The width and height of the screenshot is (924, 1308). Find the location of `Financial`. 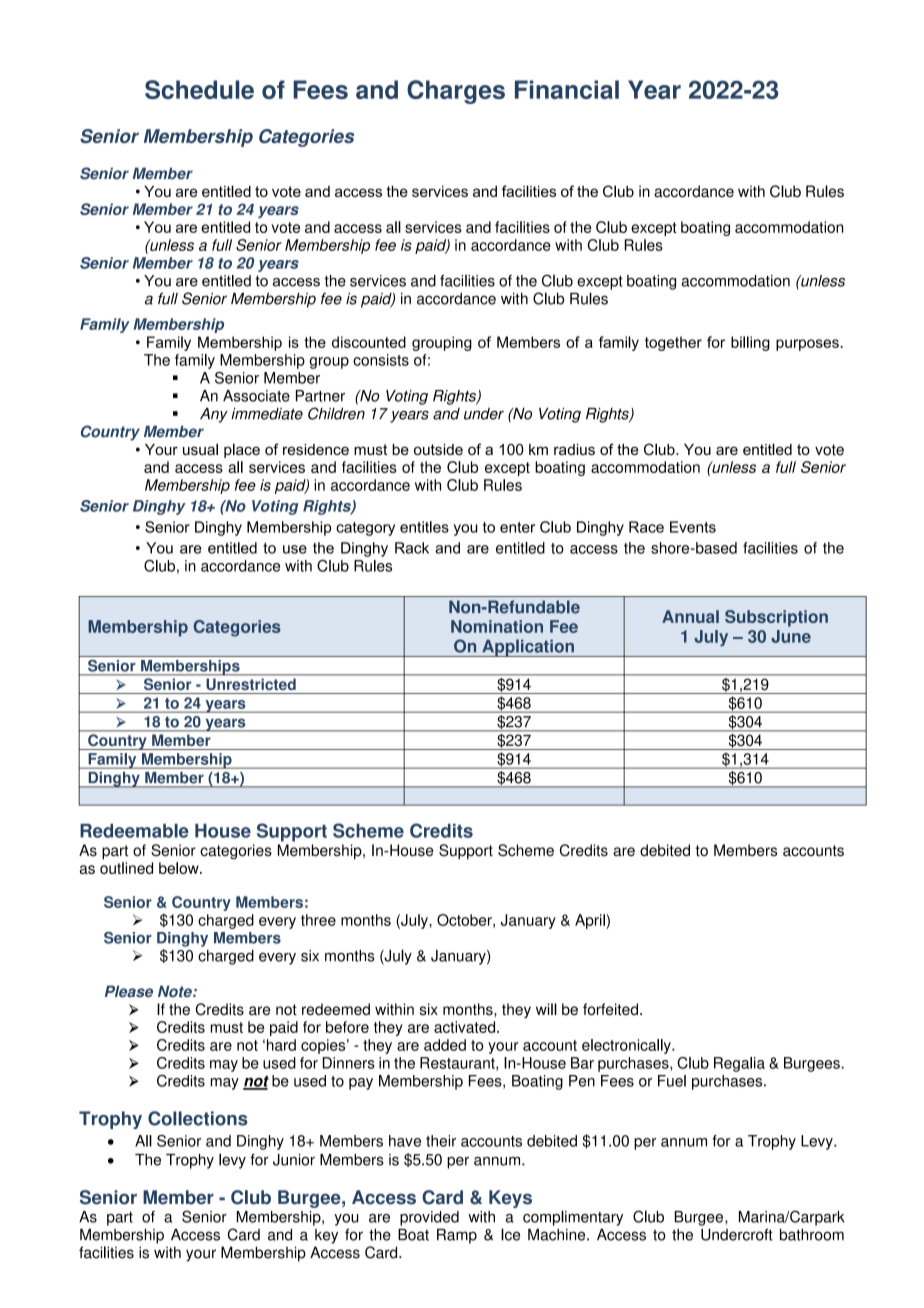

Financial is located at coordinates (567, 89).
